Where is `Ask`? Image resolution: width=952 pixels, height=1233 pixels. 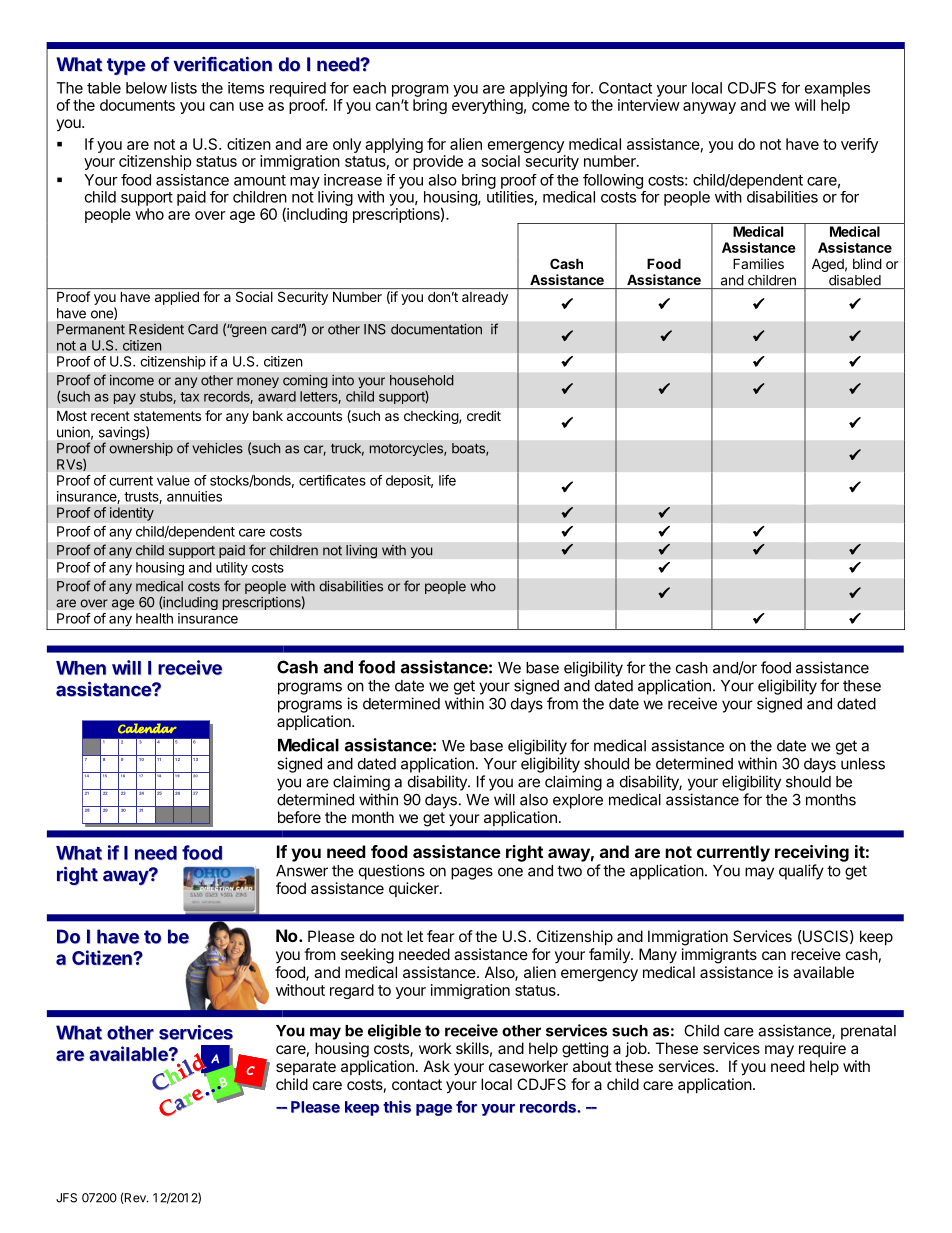 Ask is located at coordinates (437, 1066).
